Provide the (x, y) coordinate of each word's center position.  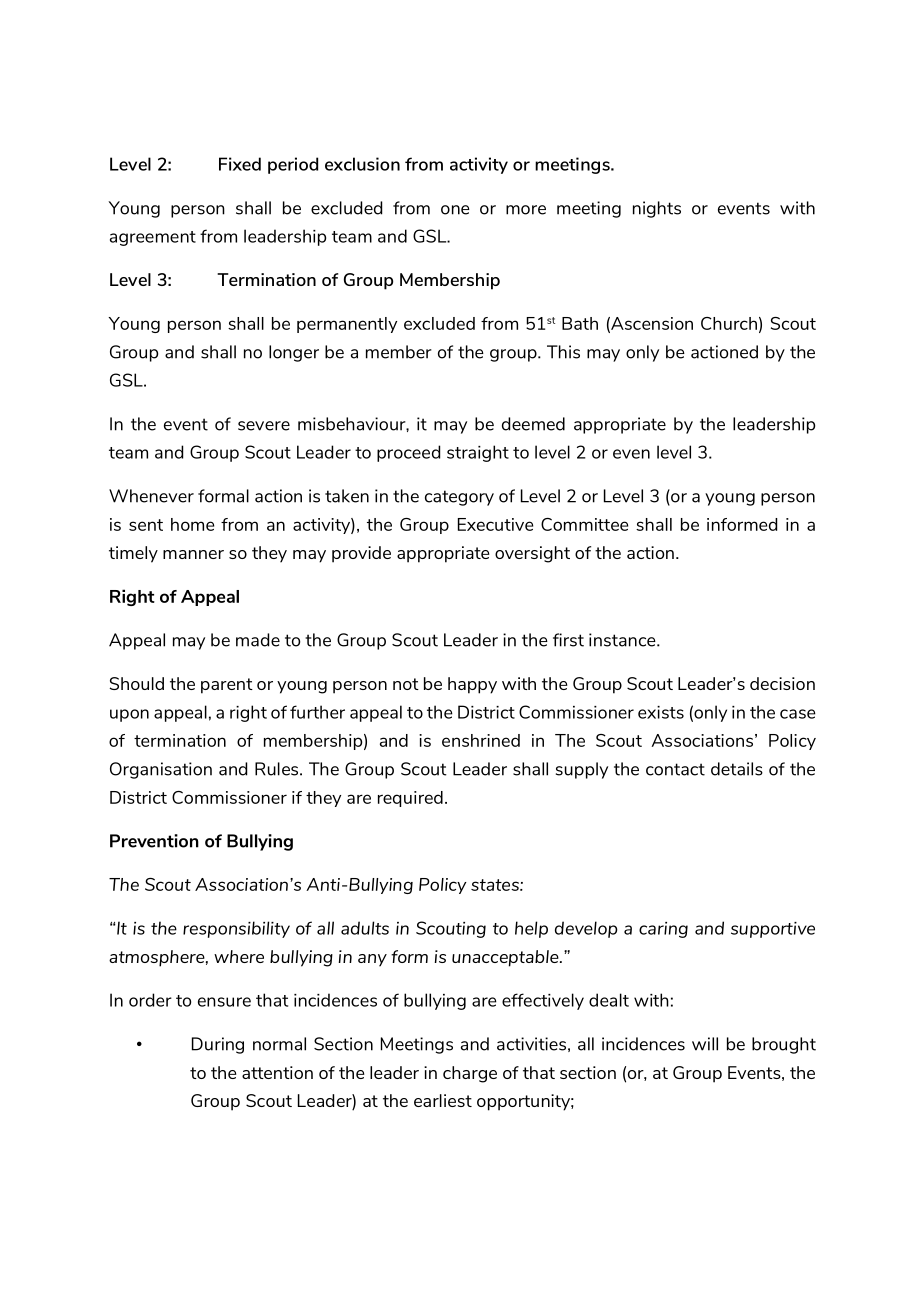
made (258, 640)
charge (470, 1074)
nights (657, 209)
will (705, 1044)
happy (472, 685)
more (526, 210)
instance (623, 640)
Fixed (240, 164)
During (218, 1045)
